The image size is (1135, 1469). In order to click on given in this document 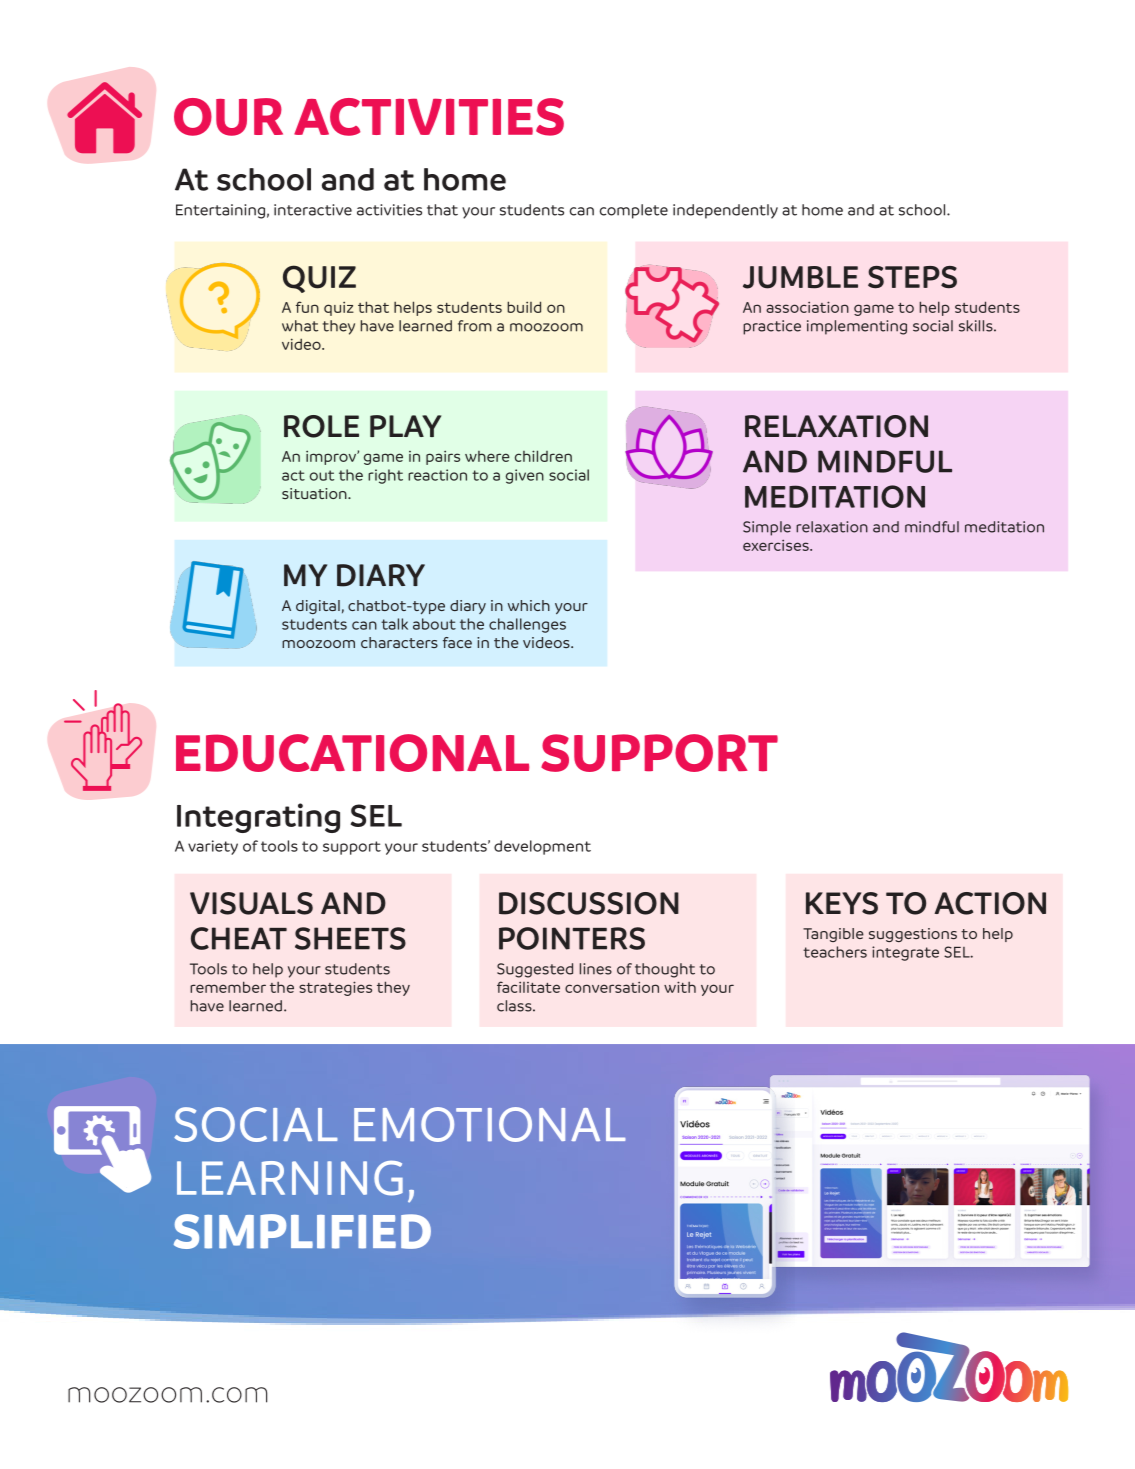, I will do `click(525, 476)`.
